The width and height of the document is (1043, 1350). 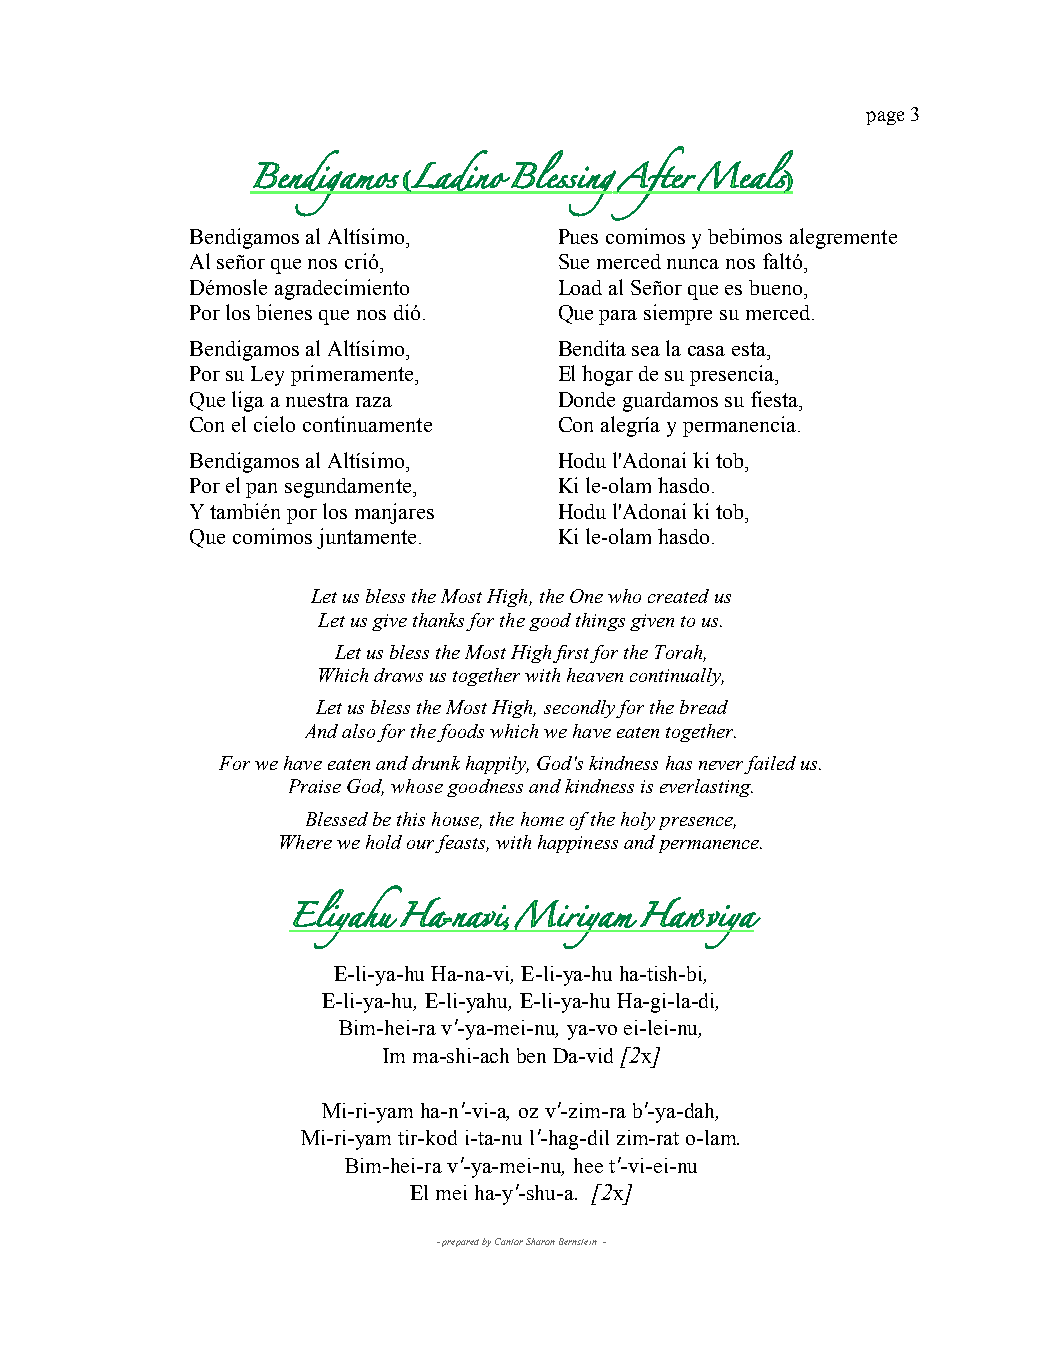 I want to click on Sue, so click(x=574, y=261).
